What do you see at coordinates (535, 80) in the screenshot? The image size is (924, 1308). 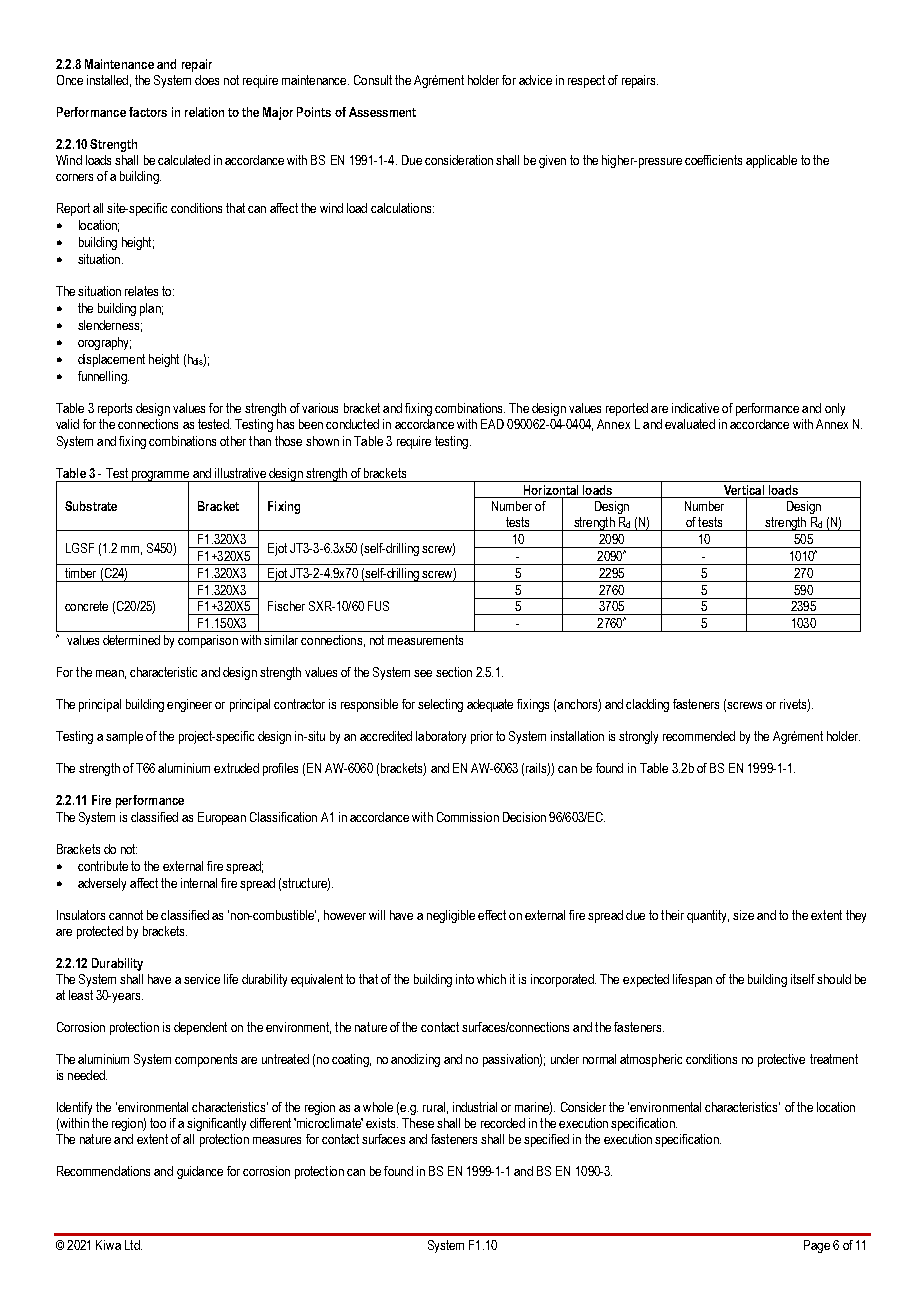 I see `advice` at bounding box center [535, 80].
